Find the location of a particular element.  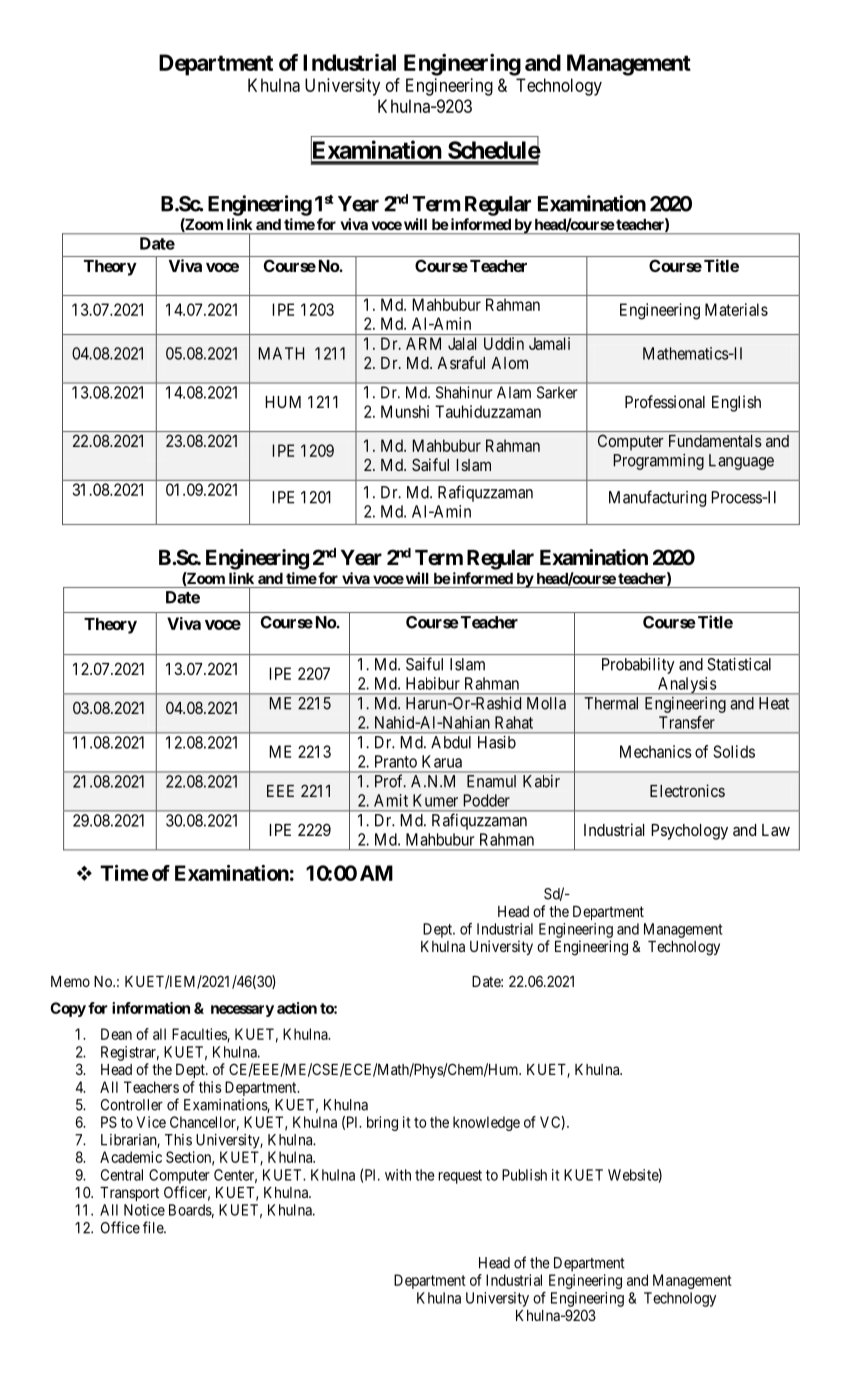

Materials is located at coordinates (736, 309).
